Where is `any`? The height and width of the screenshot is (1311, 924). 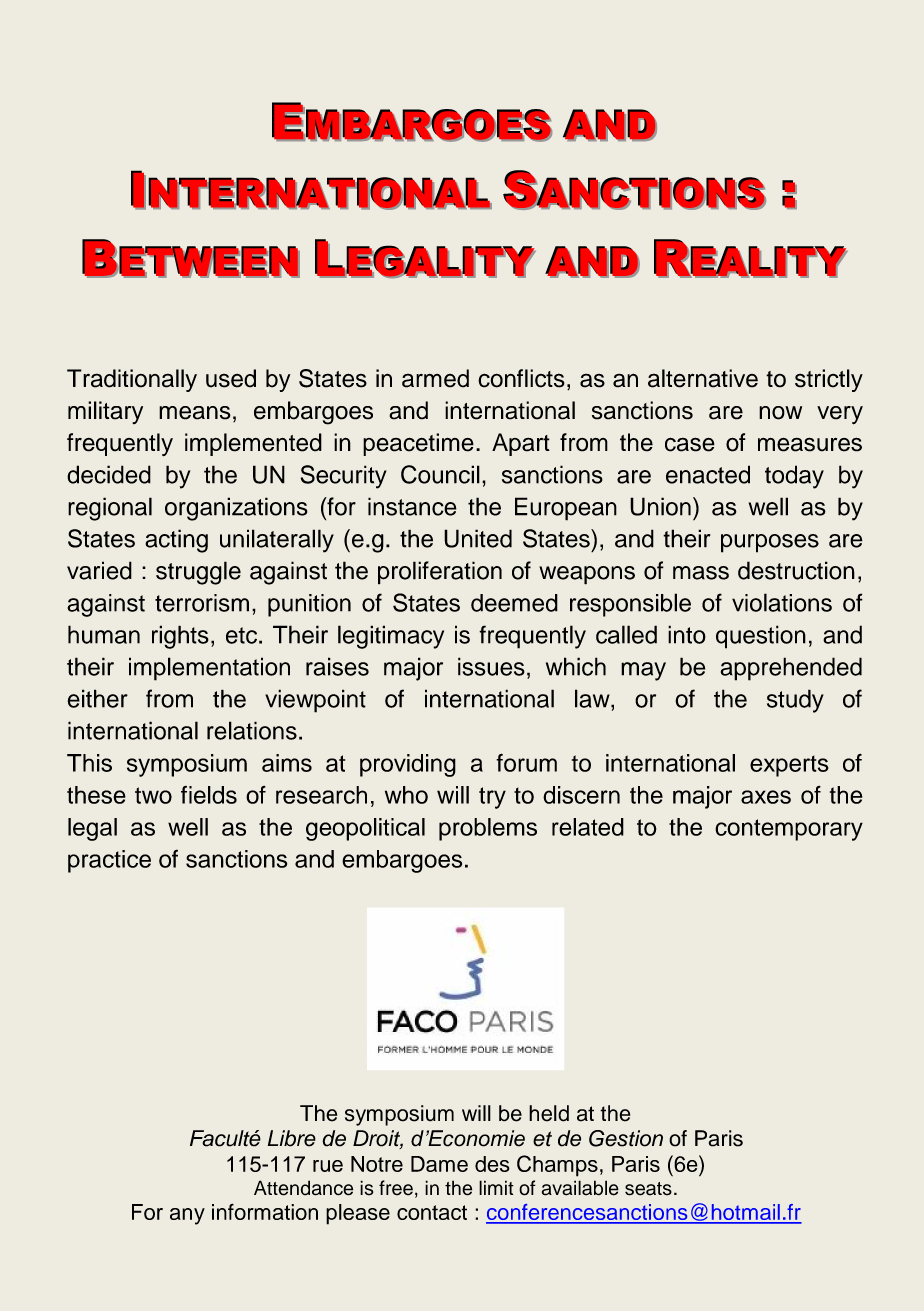 any is located at coordinates (187, 1216).
